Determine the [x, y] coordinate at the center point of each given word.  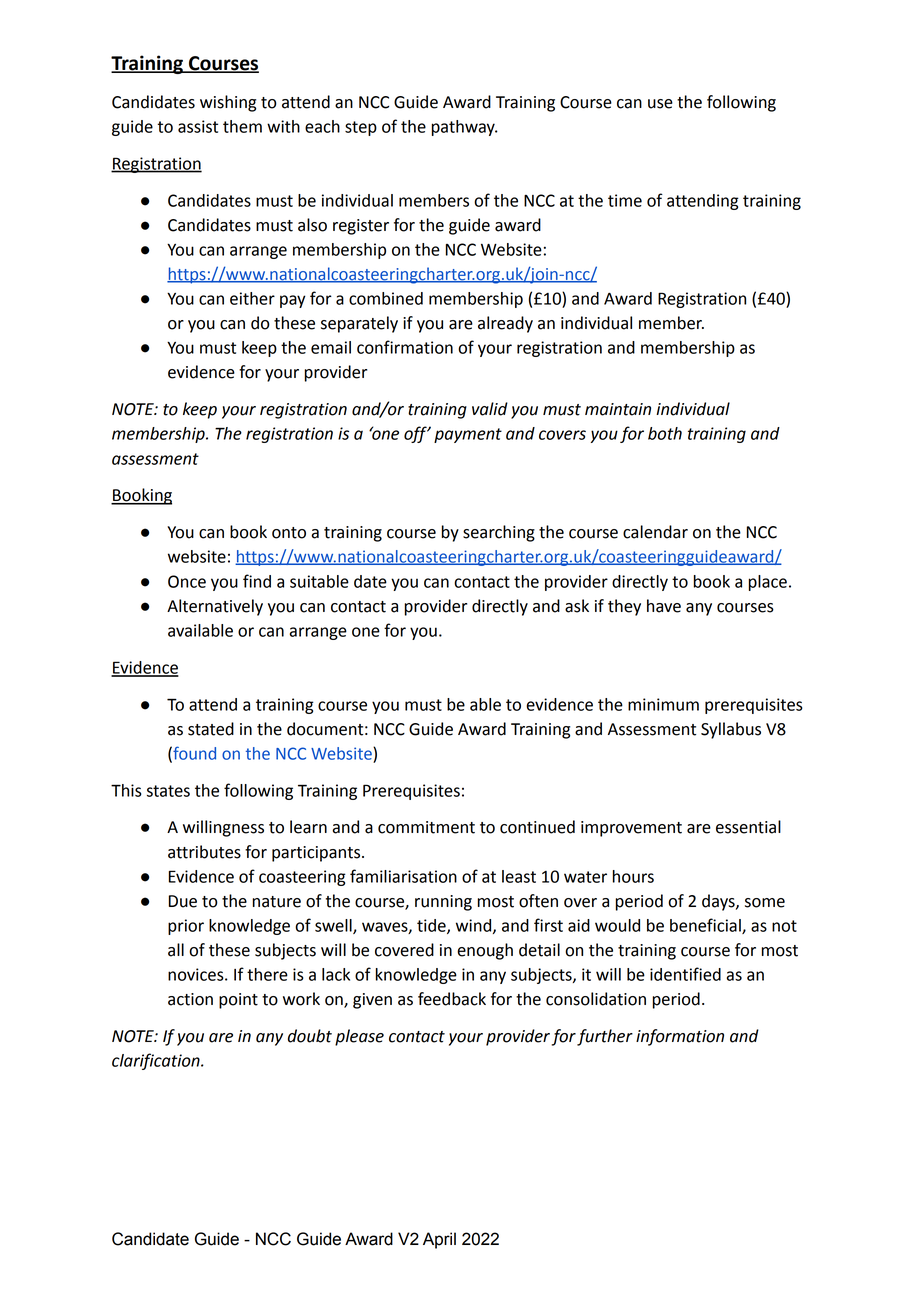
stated [211, 729]
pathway [464, 128]
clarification [157, 1061]
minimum [663, 704]
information [680, 1037]
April [439, 1240]
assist [198, 126]
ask [577, 606]
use [660, 104]
